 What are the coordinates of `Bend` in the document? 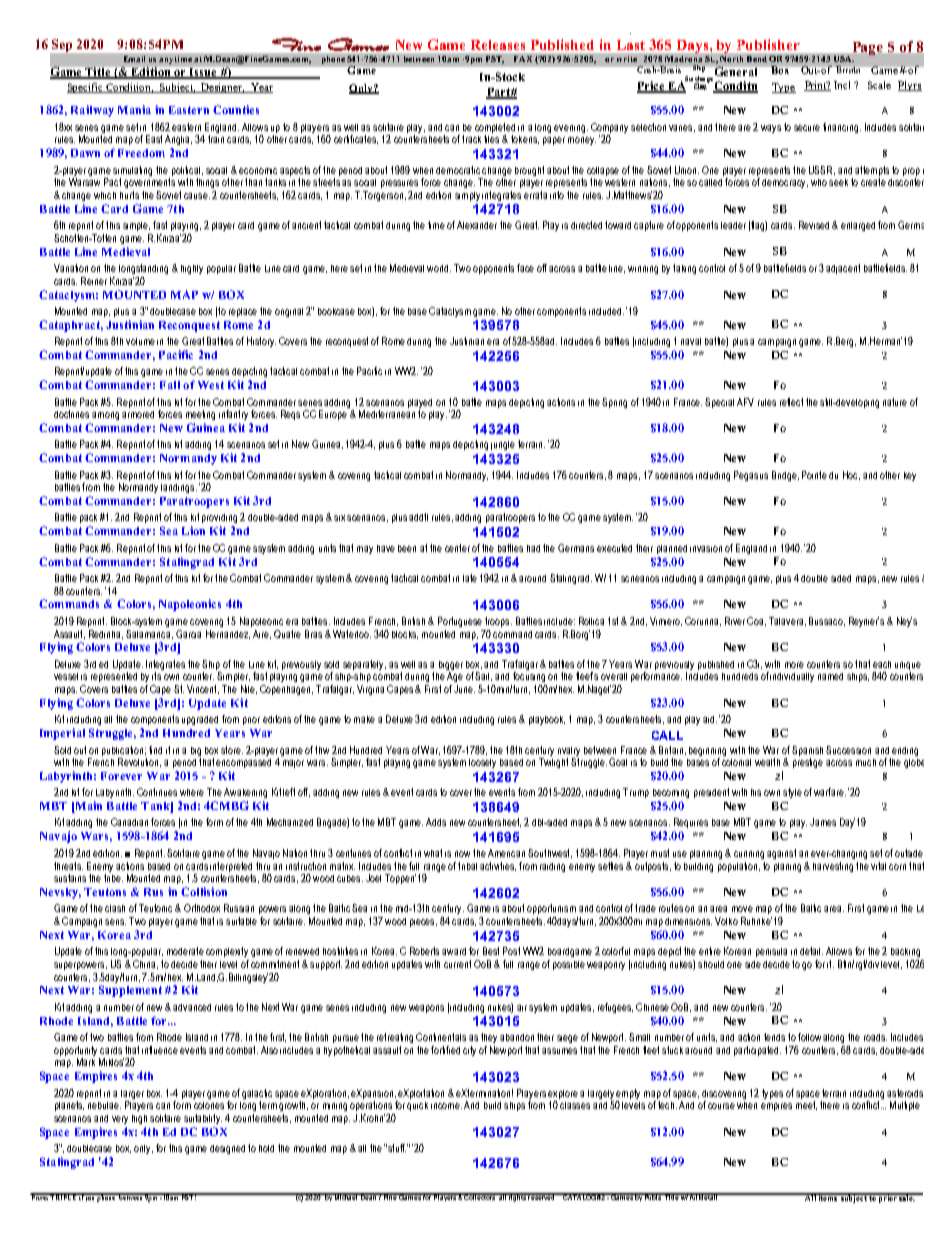 It's located at (757, 59).
